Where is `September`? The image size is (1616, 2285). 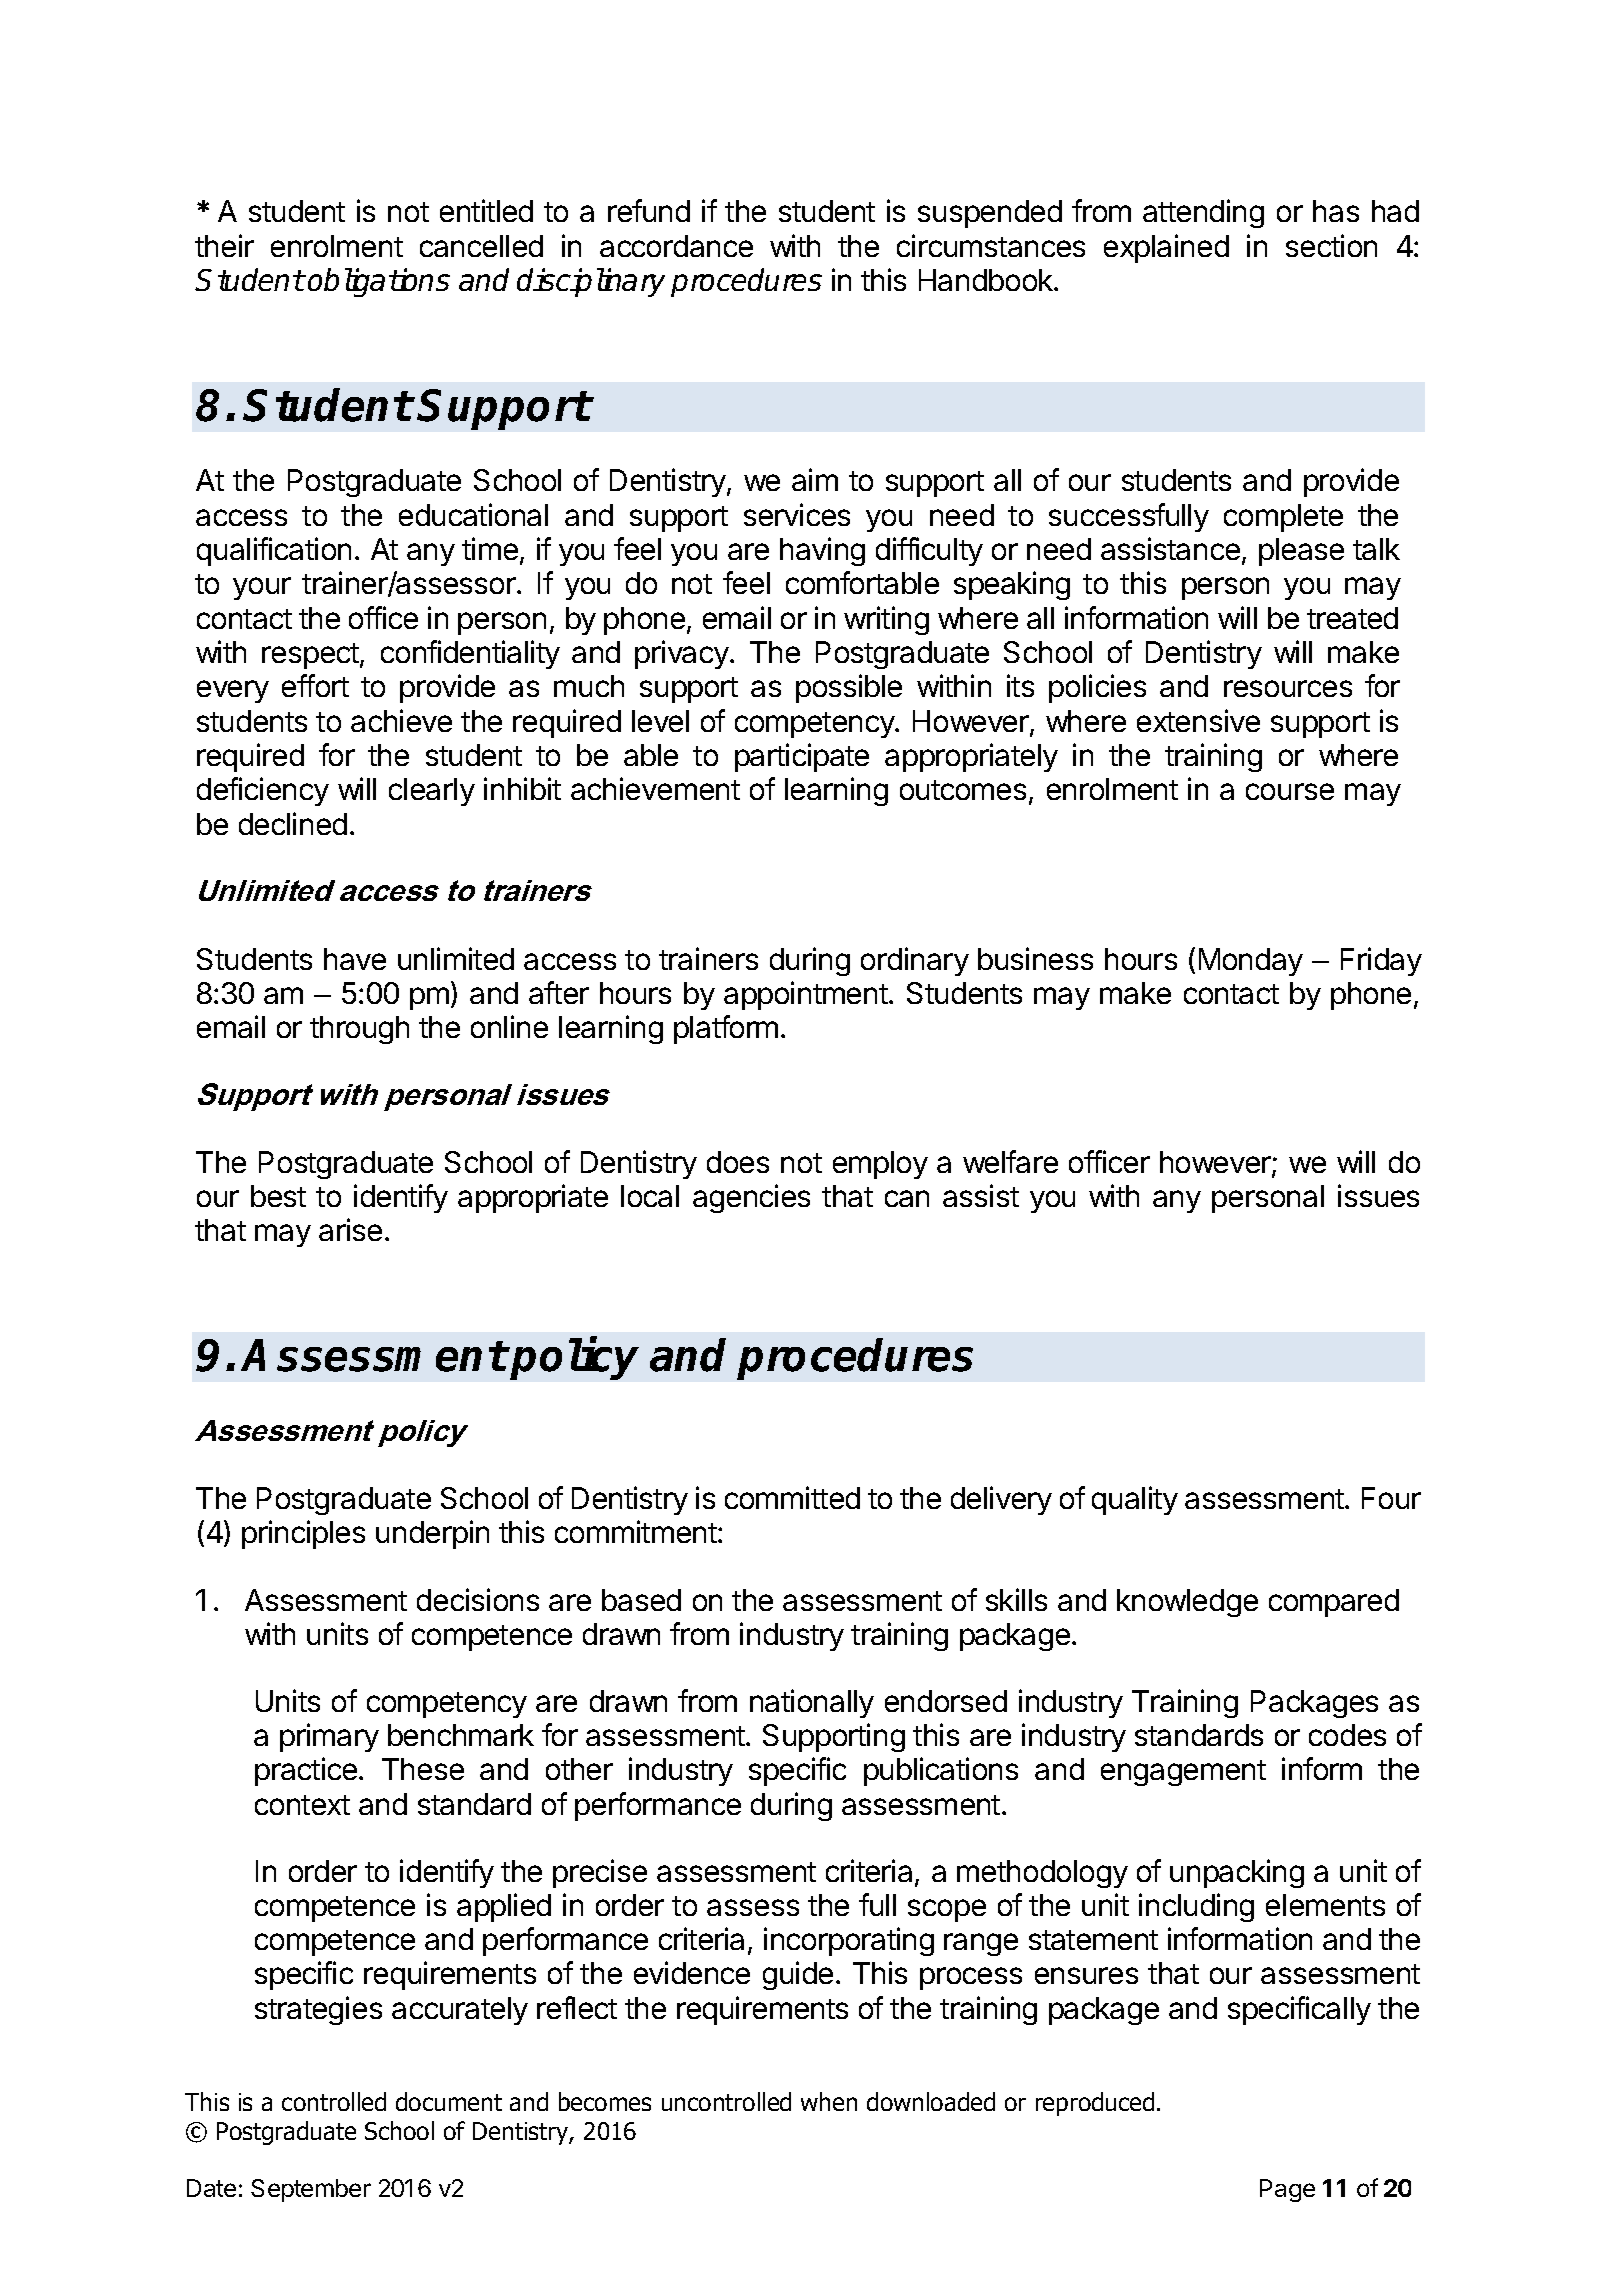 September is located at coordinates (311, 2190).
